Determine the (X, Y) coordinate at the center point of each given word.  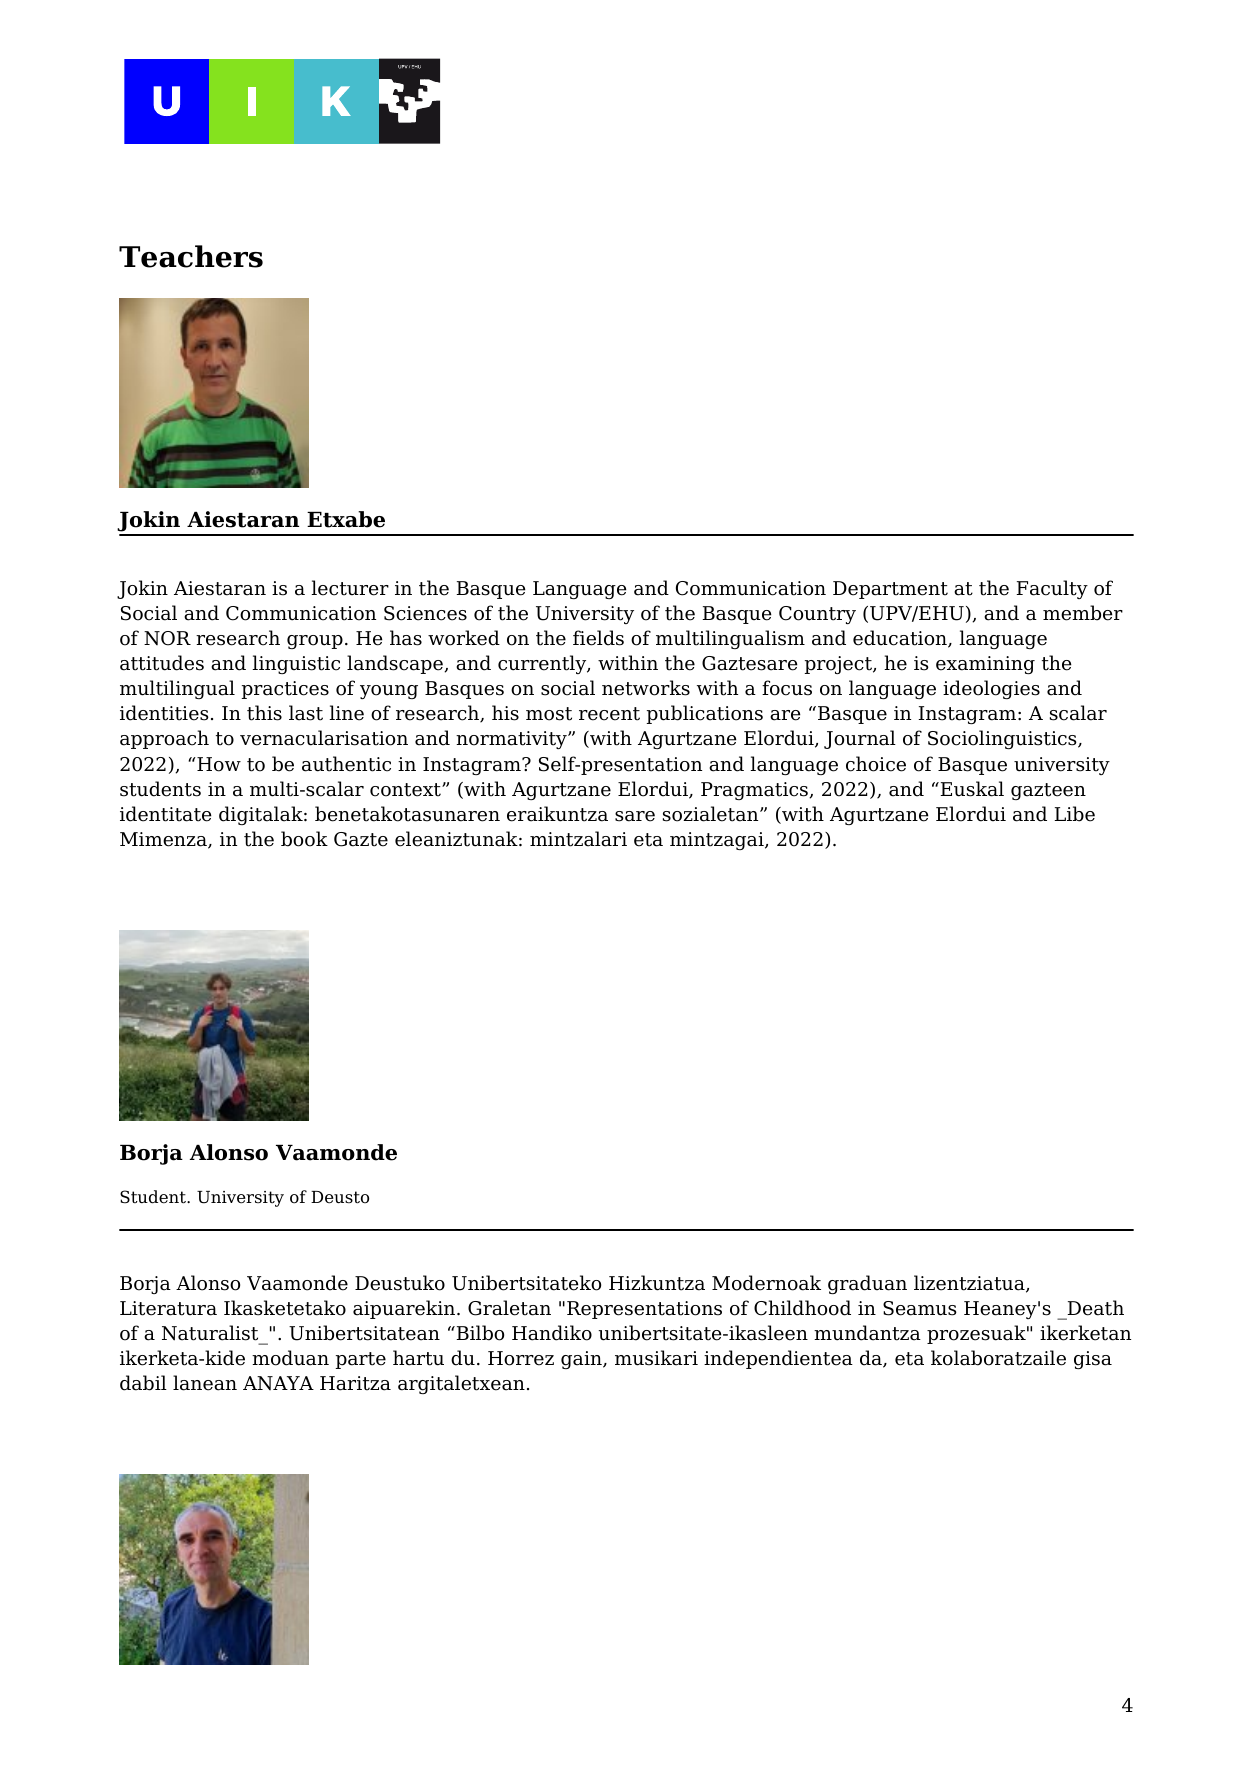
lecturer (350, 588)
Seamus (920, 1308)
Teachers (191, 256)
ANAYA (278, 1383)
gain (582, 1360)
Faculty (1052, 589)
